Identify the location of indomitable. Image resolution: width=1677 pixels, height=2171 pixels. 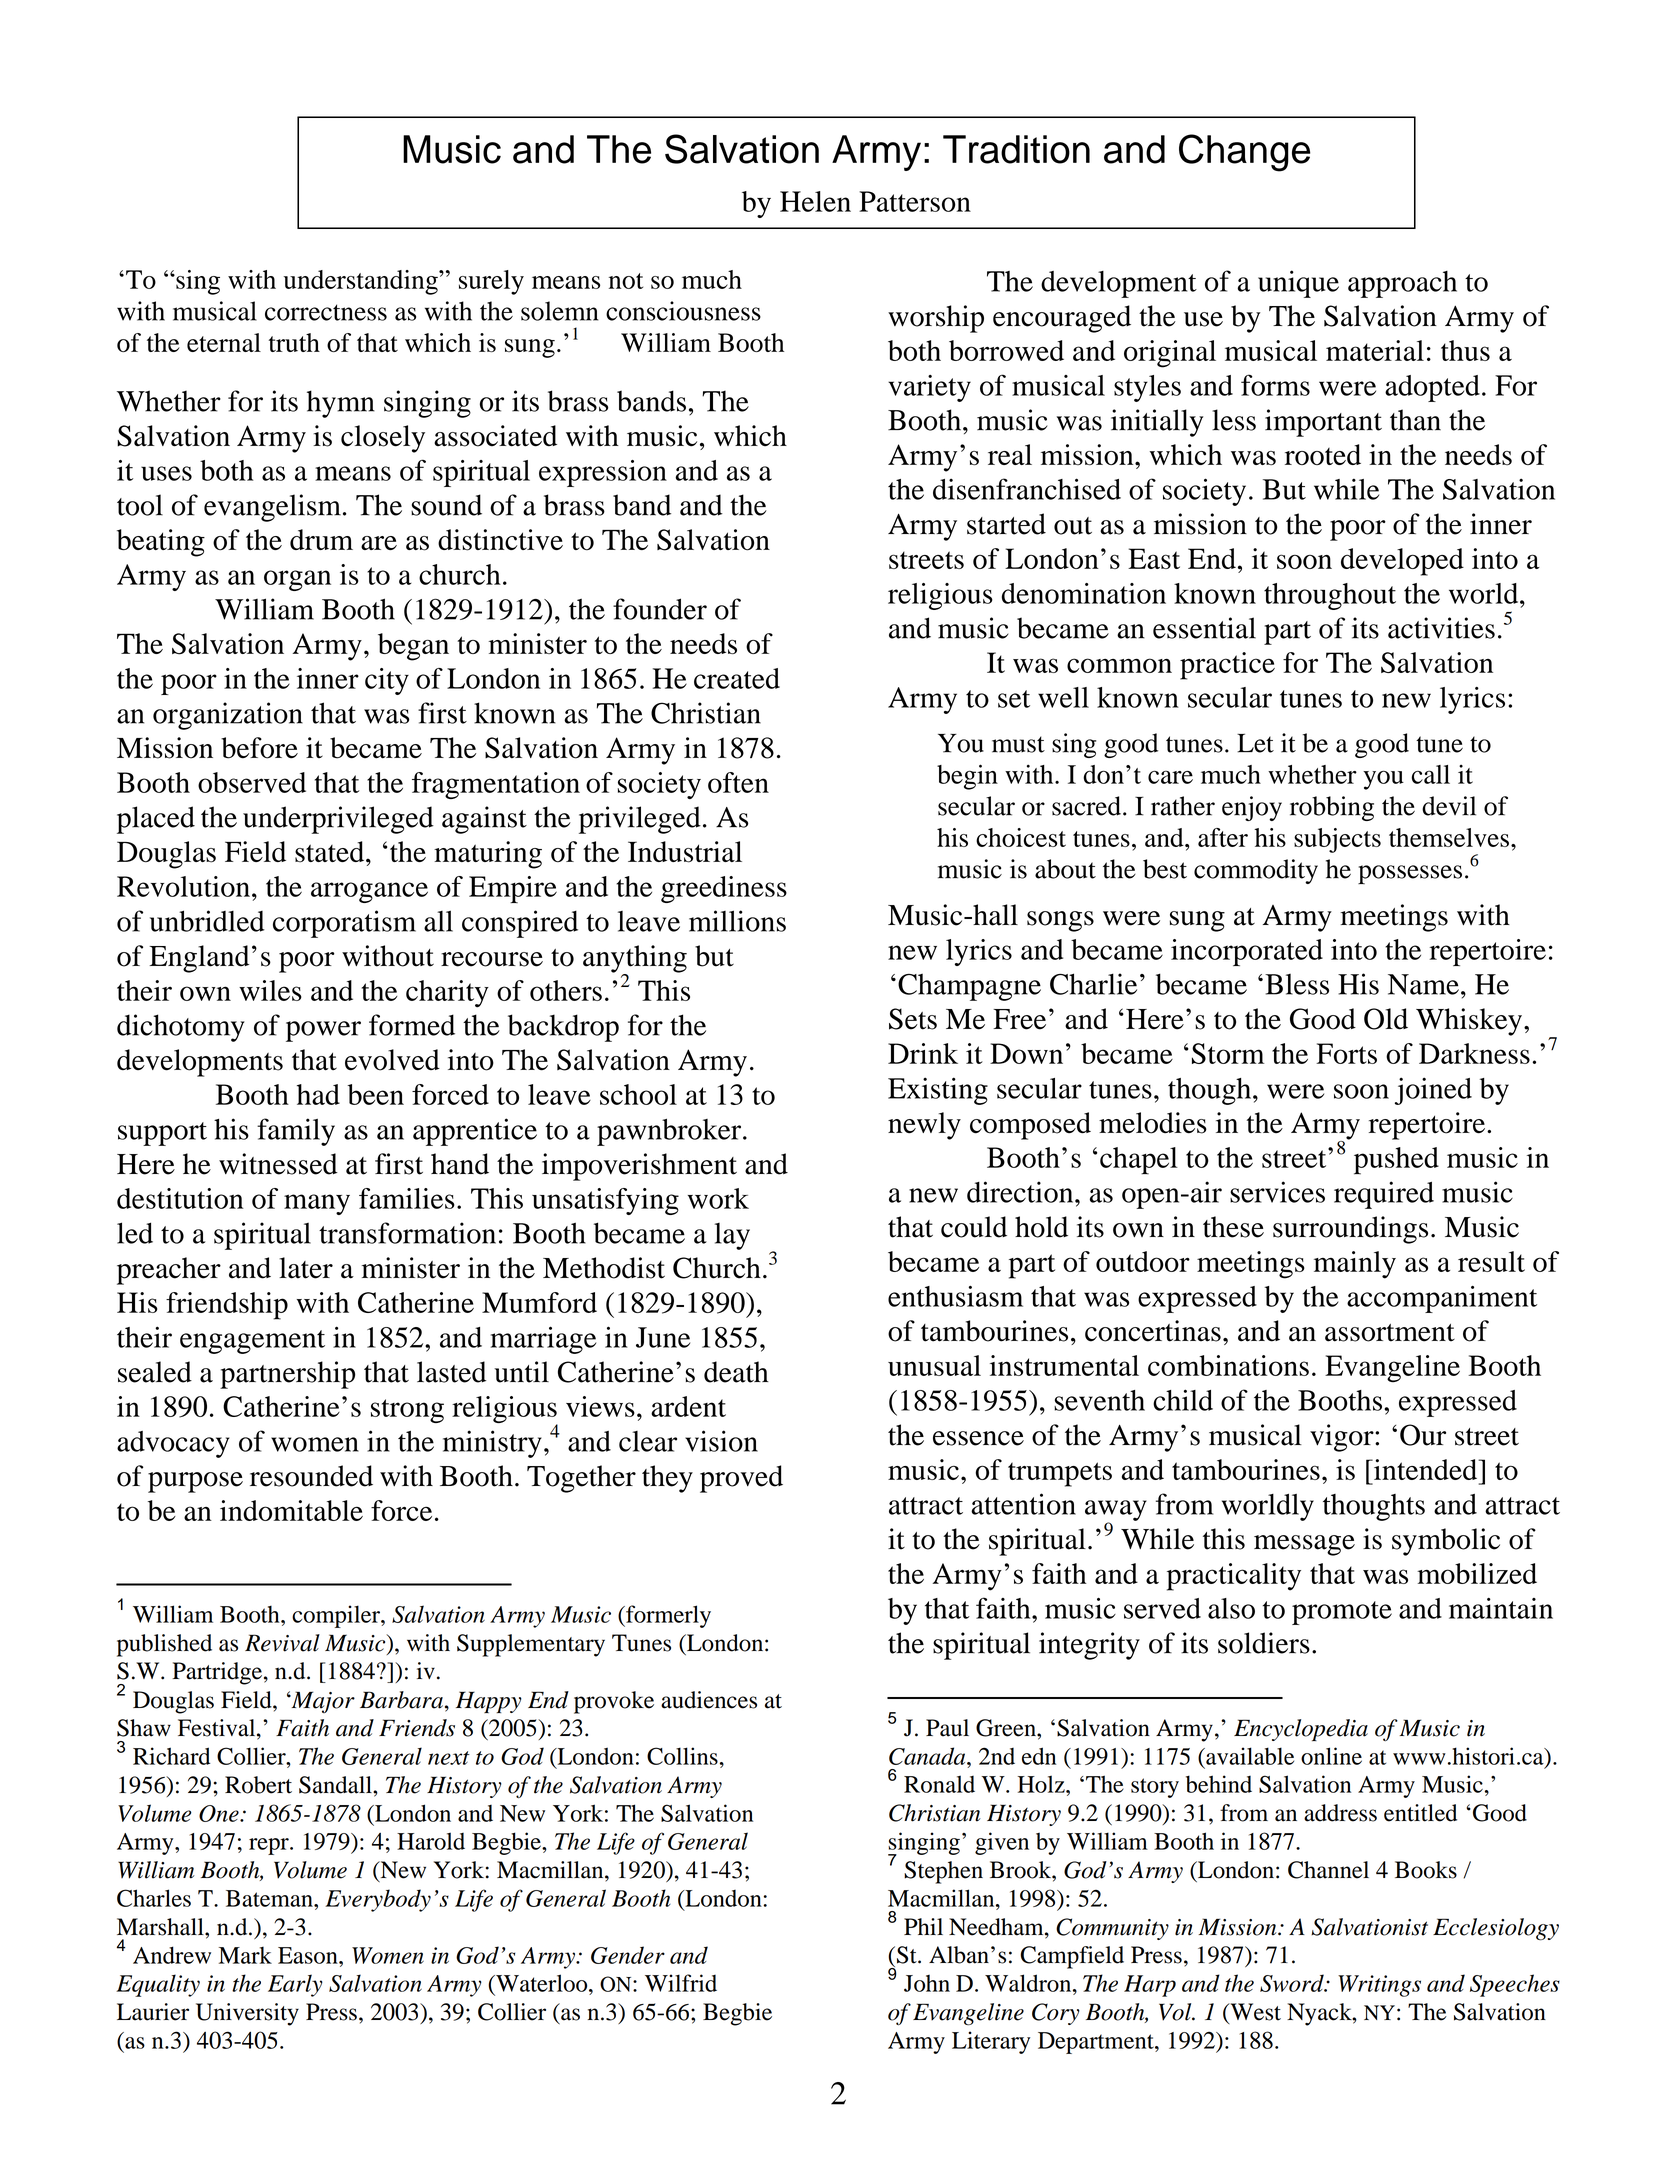
(291, 1510).
